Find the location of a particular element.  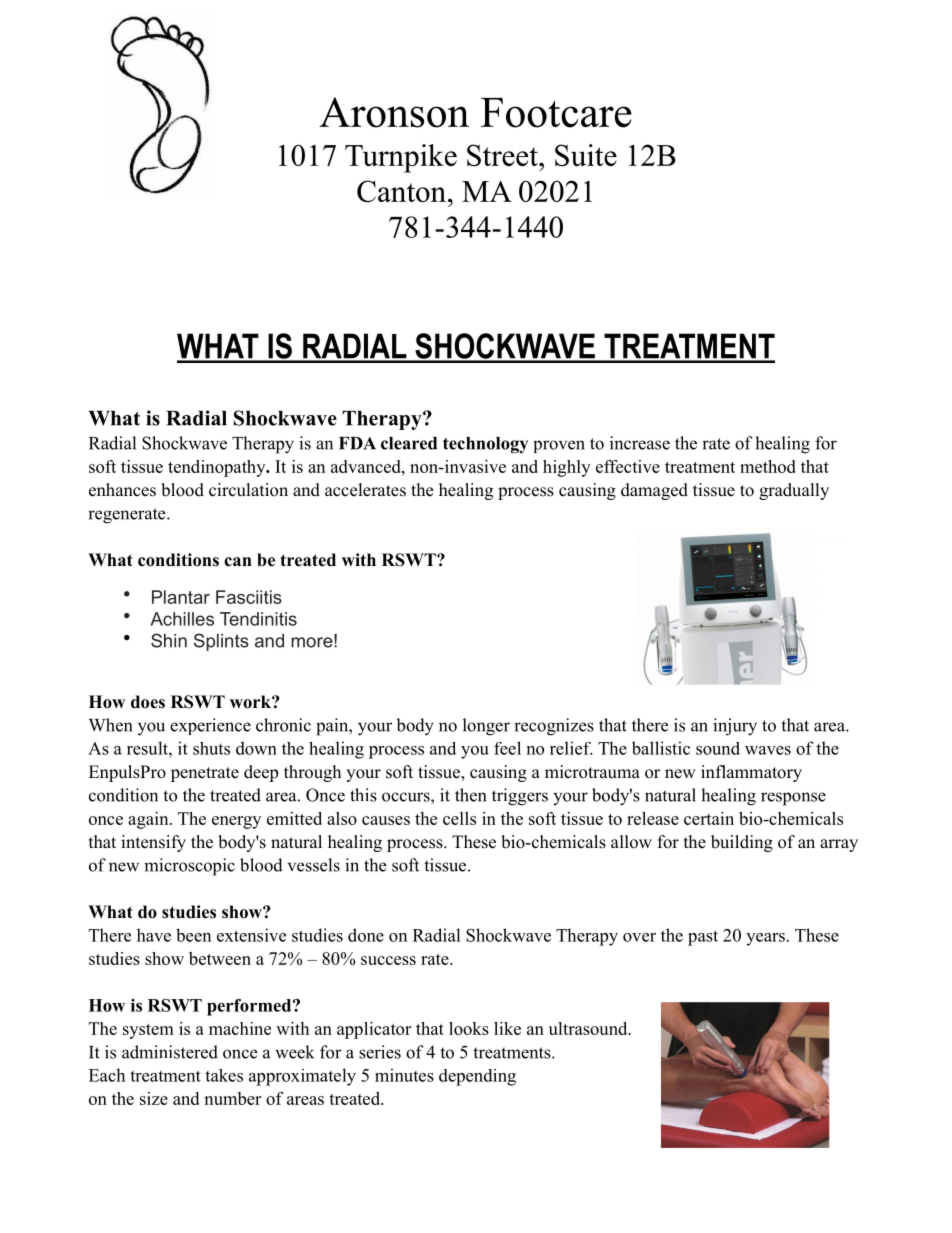

Suite is located at coordinates (586, 155).
